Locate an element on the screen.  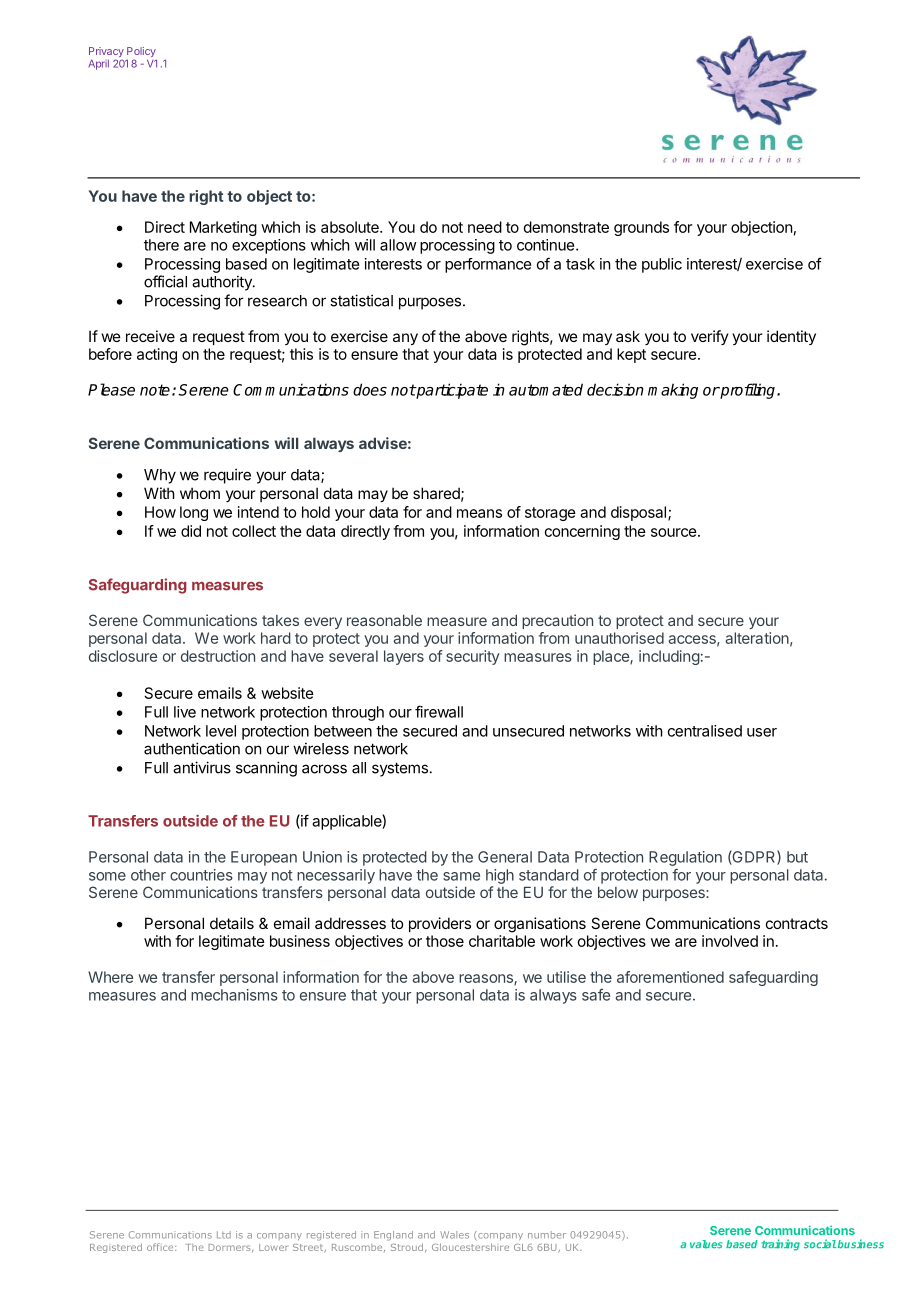
grounds is located at coordinates (641, 228).
